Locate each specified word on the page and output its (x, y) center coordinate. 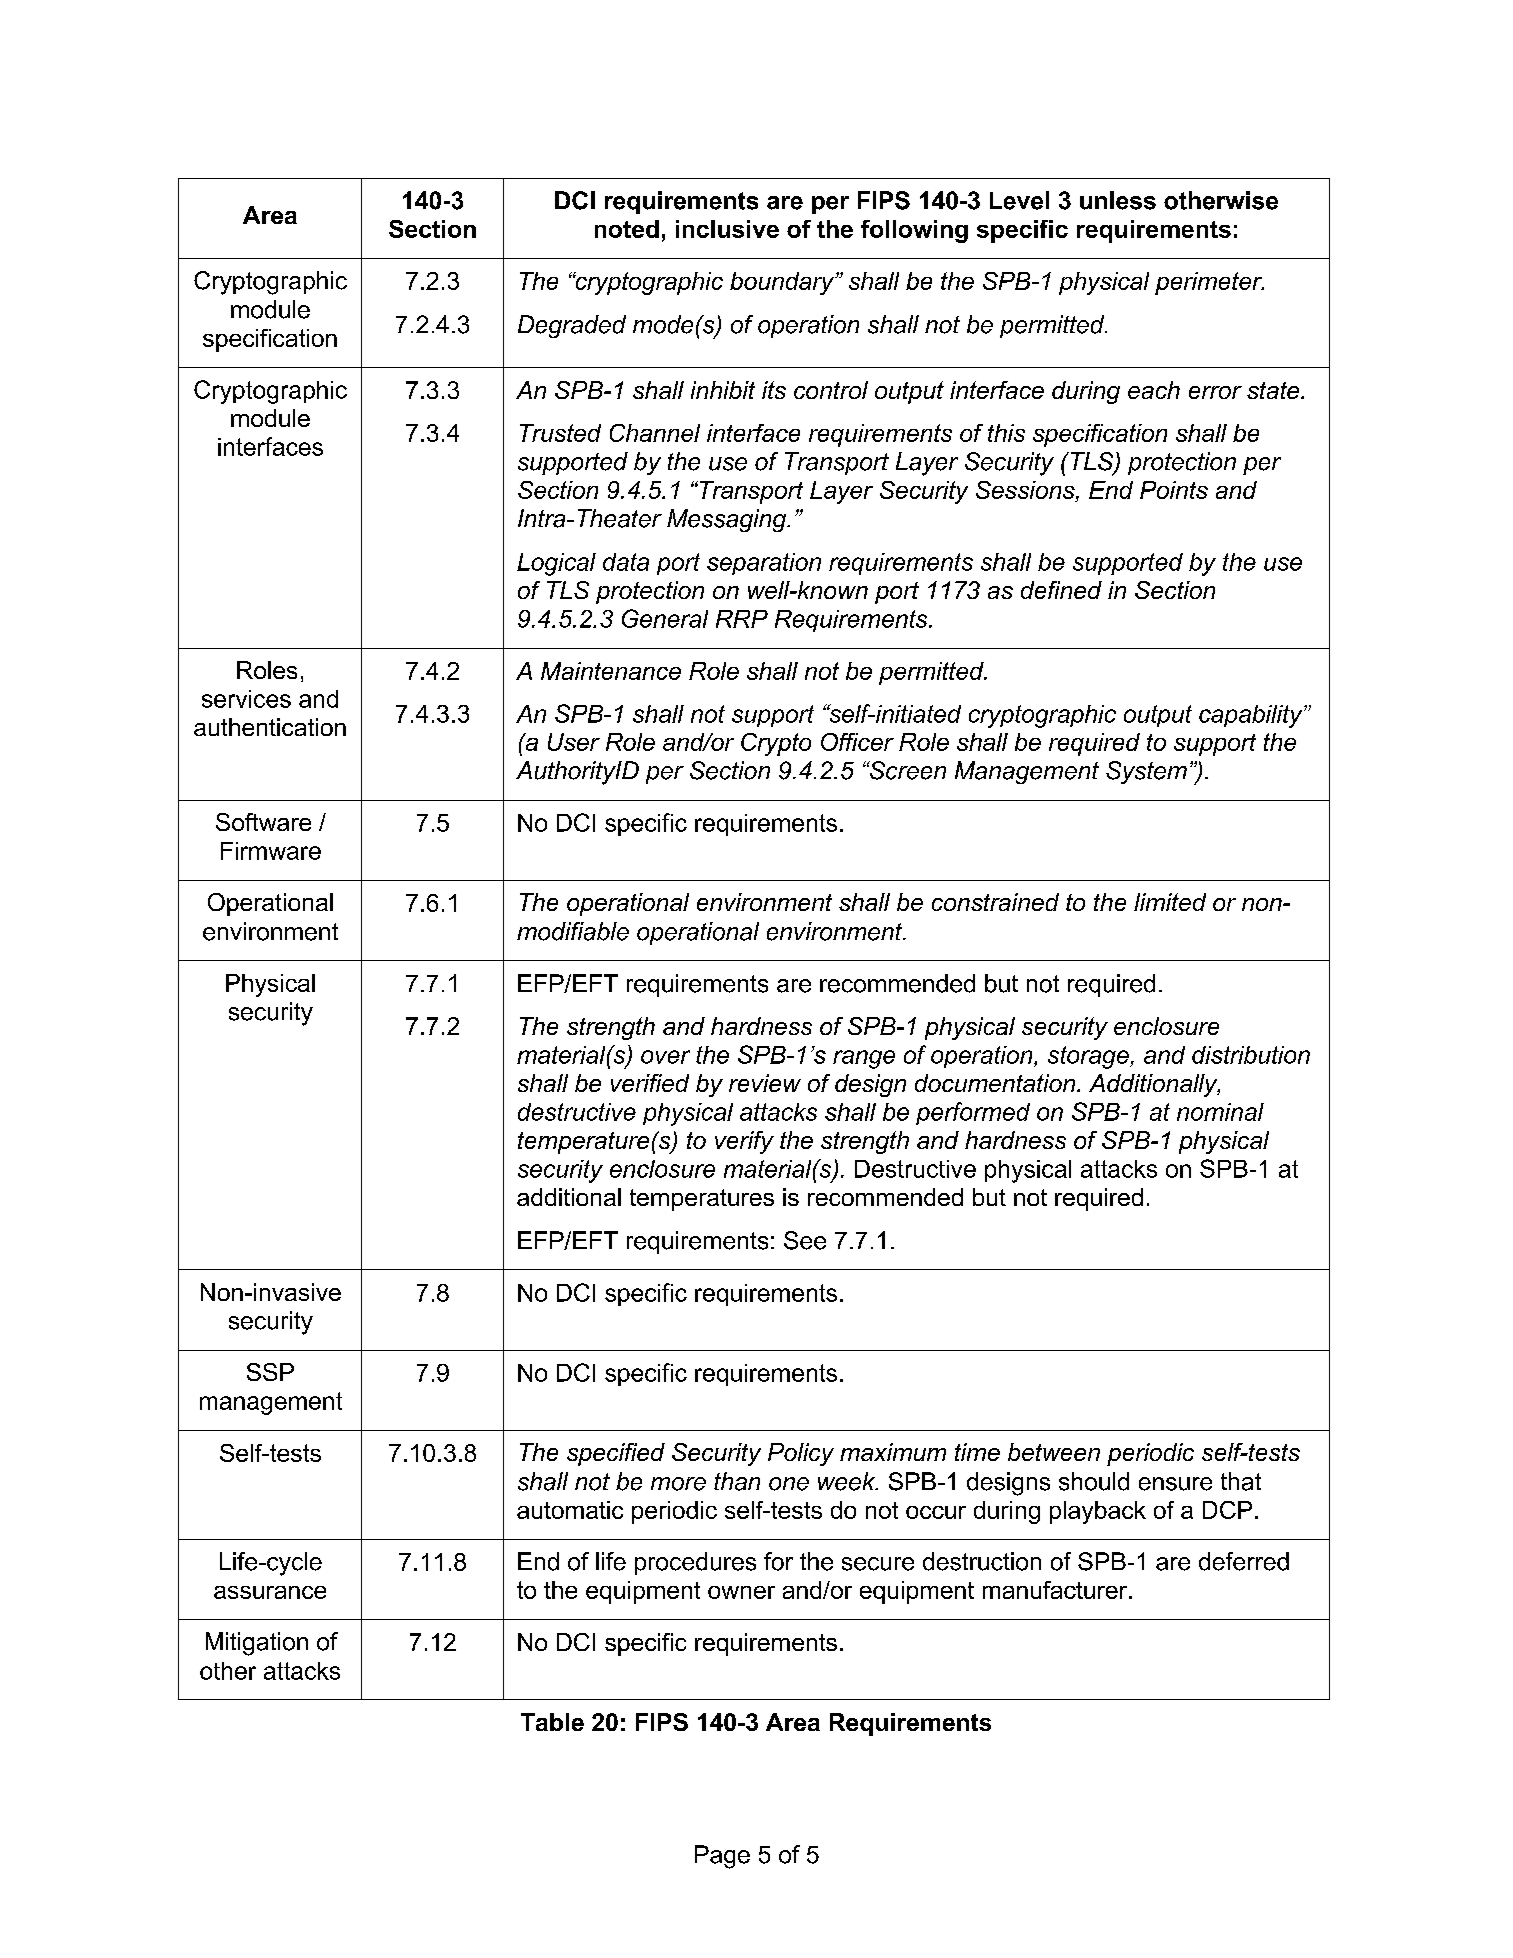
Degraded (572, 326)
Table (552, 1722)
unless (1118, 200)
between (1054, 1452)
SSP (270, 1372)
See (805, 1240)
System (1146, 772)
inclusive (727, 229)
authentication (270, 727)
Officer (857, 742)
